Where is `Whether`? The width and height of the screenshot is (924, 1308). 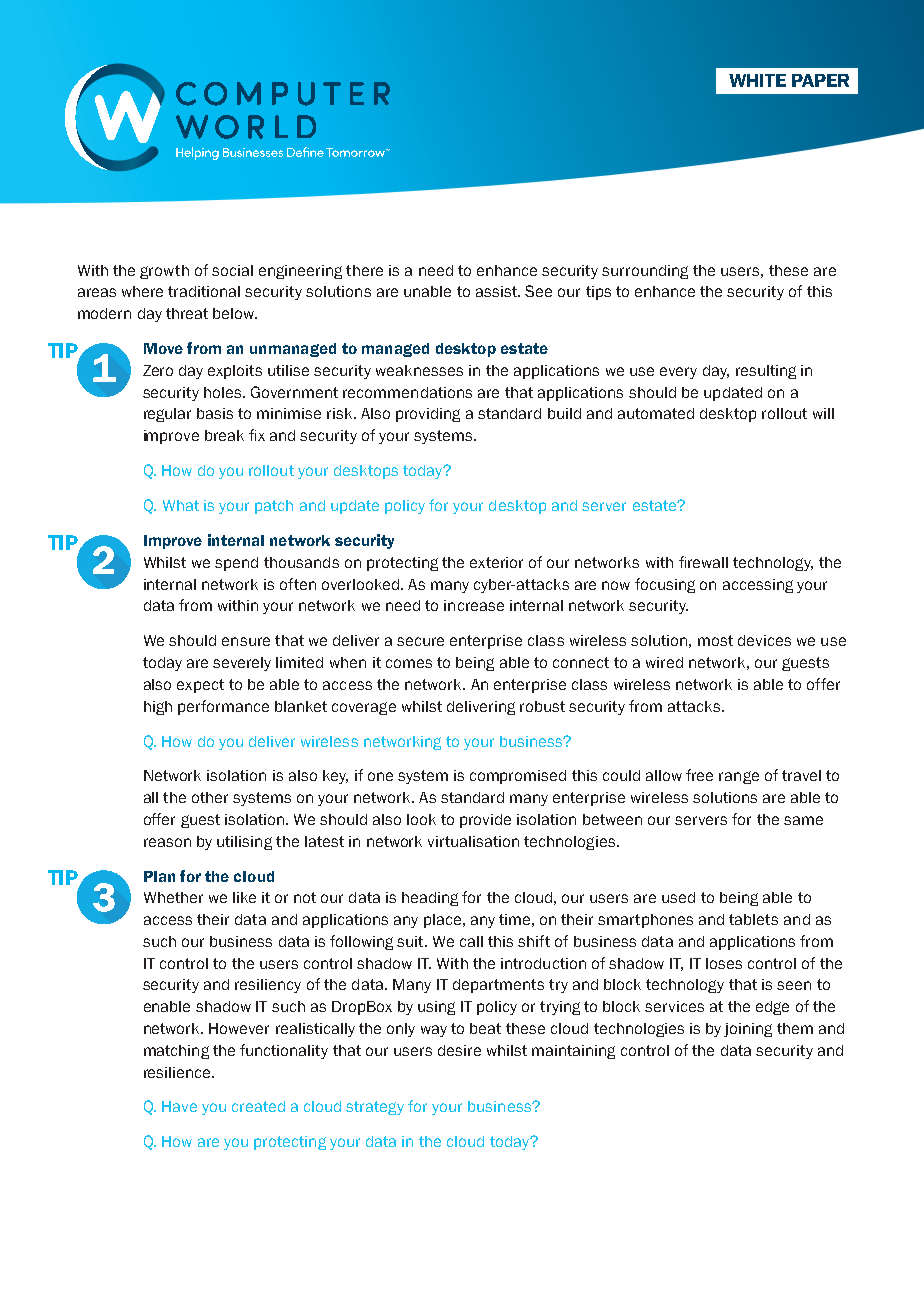
Whether is located at coordinates (173, 897).
